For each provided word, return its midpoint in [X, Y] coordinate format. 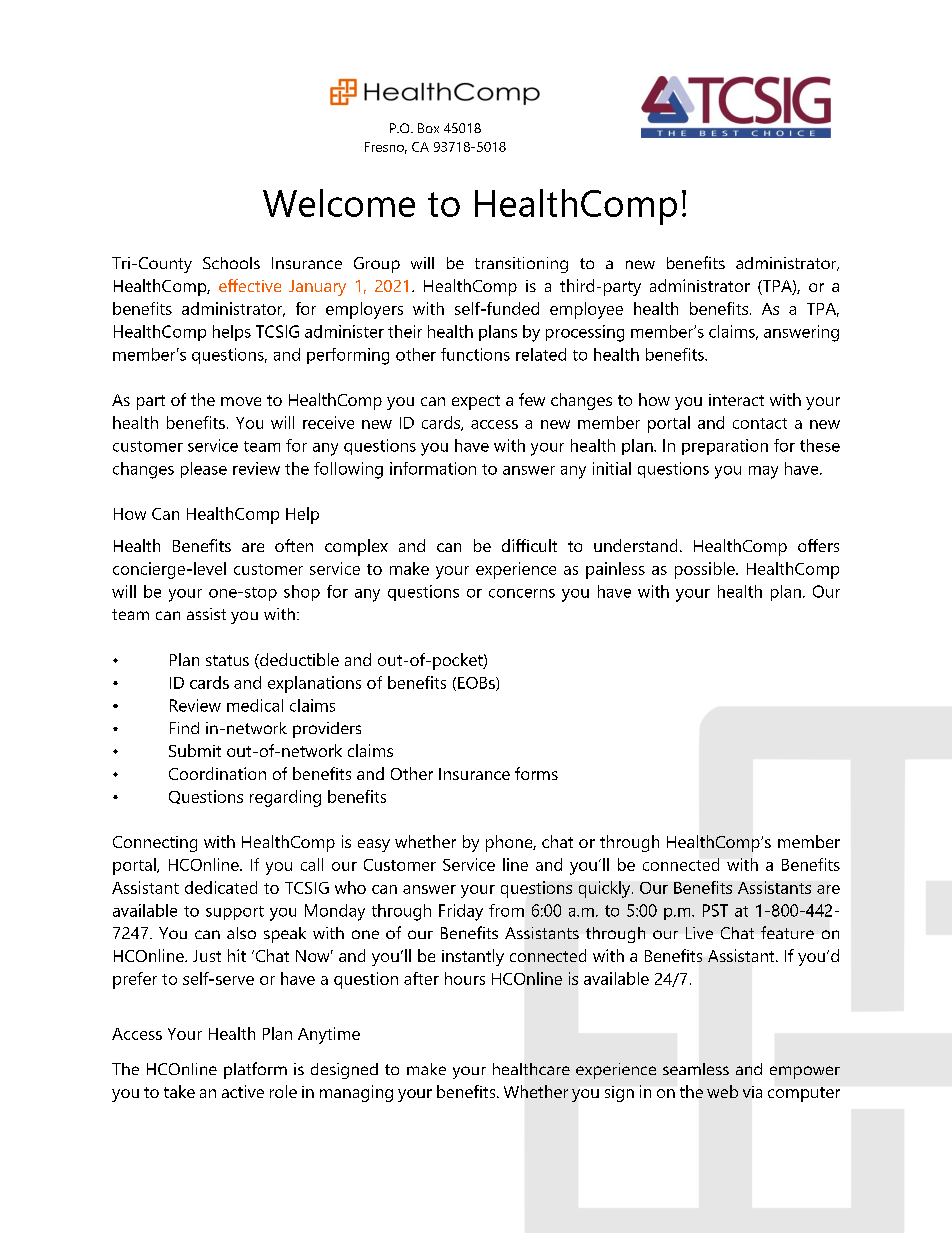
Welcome [339, 203]
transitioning [521, 265]
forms [536, 773]
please [204, 470]
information [433, 468]
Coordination [217, 773]
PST [715, 910]
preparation [725, 447]
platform [255, 1070]
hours [465, 978]
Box [428, 128]
